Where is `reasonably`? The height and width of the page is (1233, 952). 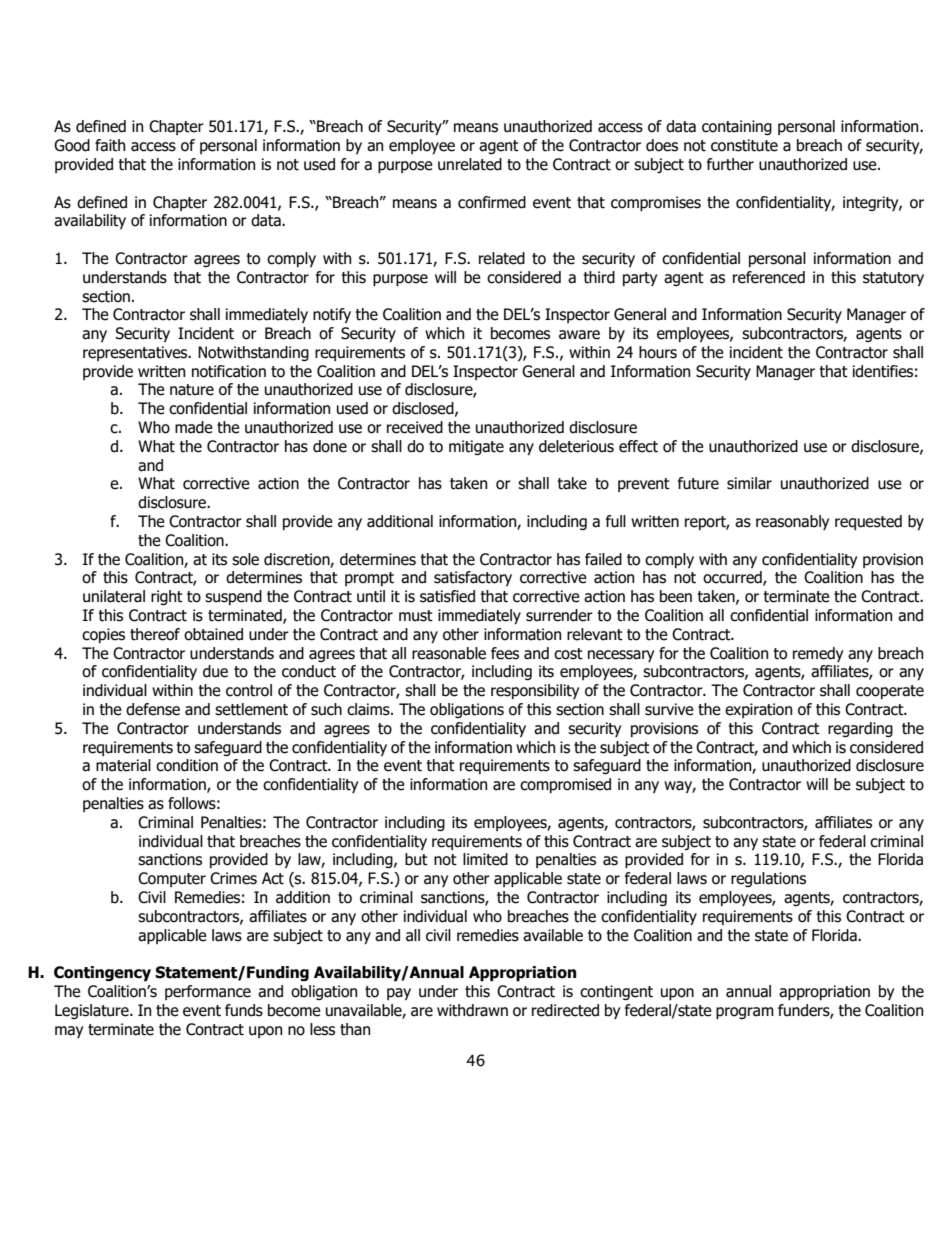
reasonably is located at coordinates (792, 522).
